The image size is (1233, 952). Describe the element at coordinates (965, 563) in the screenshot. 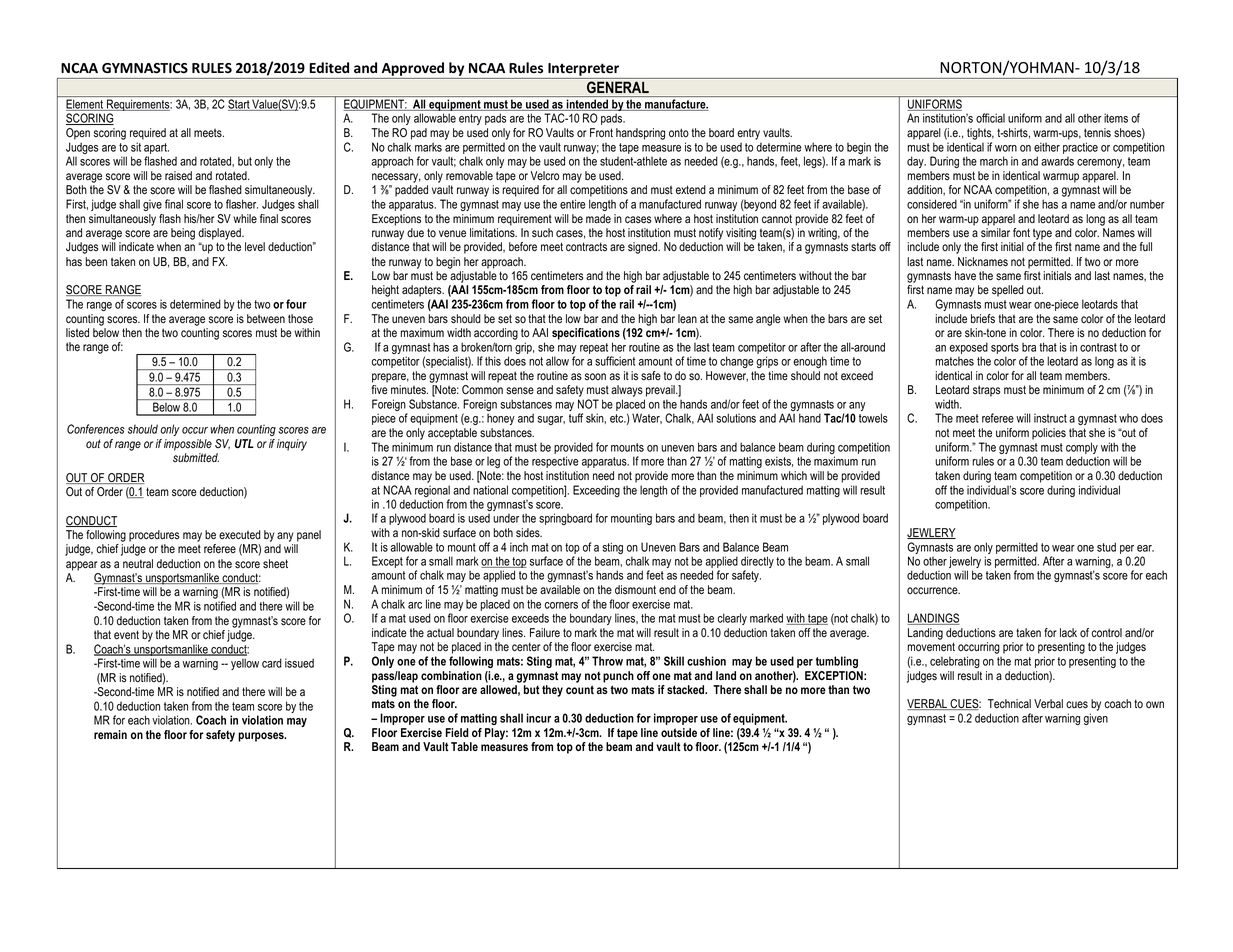

I see `jewelry` at that location.
